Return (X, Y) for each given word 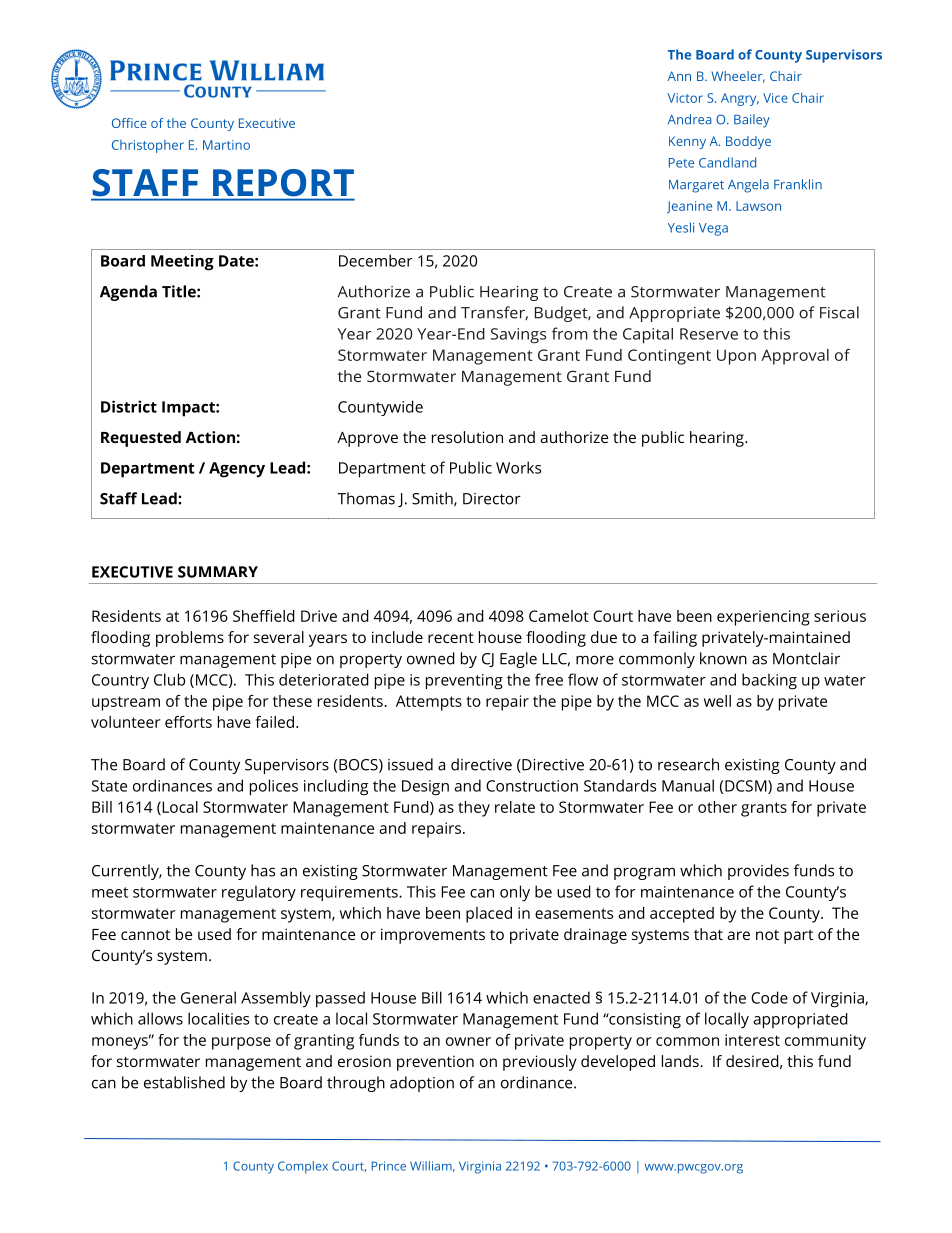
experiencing (763, 618)
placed (489, 915)
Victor (685, 98)
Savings (518, 336)
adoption (422, 1084)
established (184, 1082)
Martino (226, 145)
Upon (736, 357)
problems (190, 639)
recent (451, 637)
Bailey (752, 121)
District (129, 406)
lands (681, 1061)
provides (758, 872)
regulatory (259, 893)
